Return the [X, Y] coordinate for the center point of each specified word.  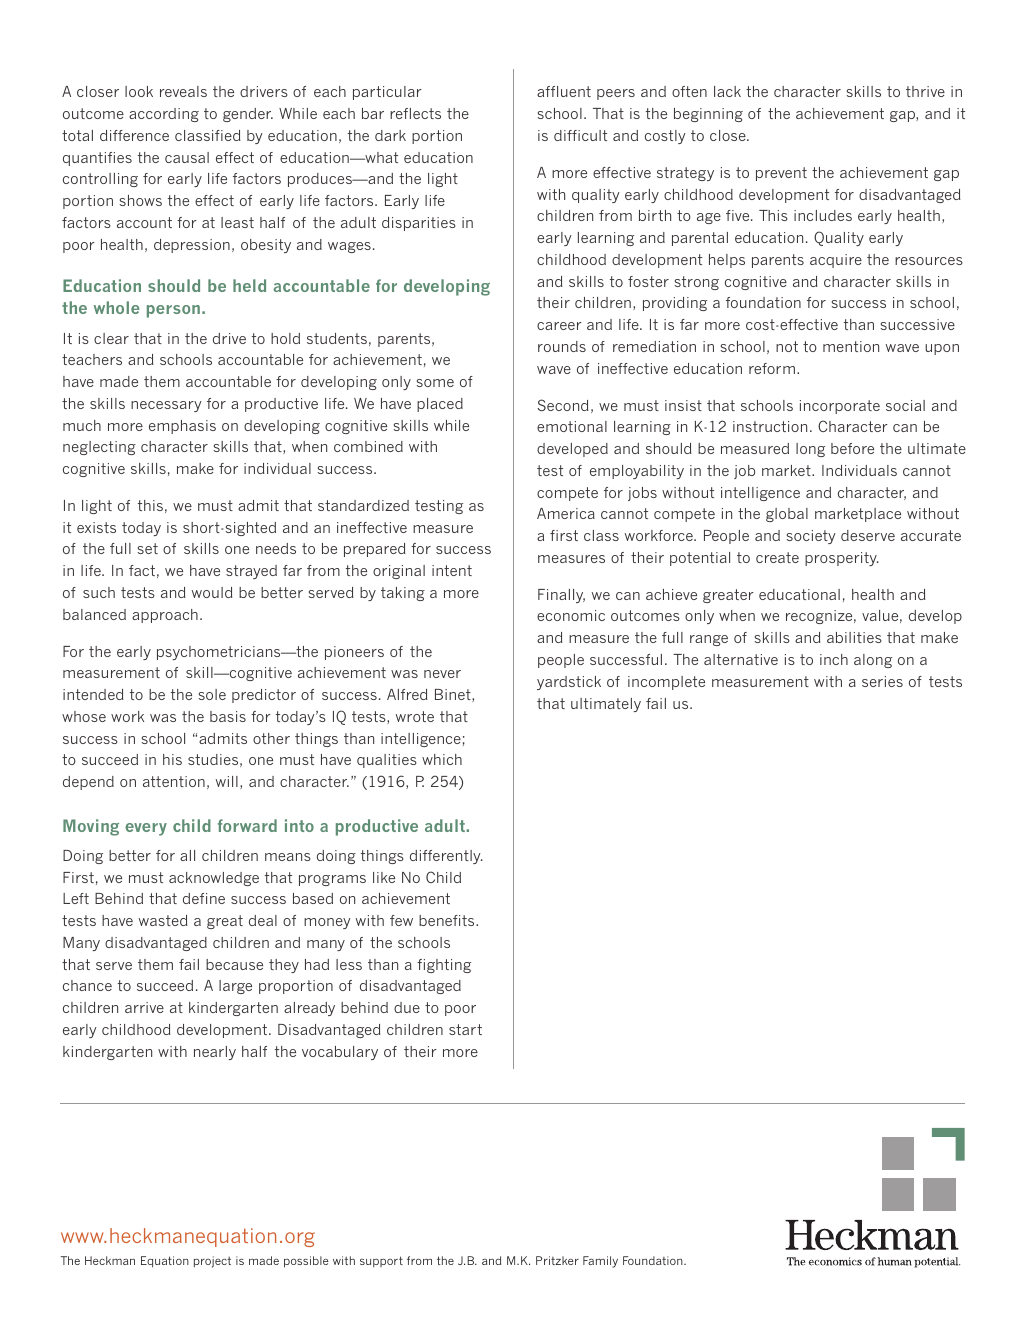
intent [452, 570]
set [148, 548]
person [173, 311]
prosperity [842, 559]
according [164, 115]
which [442, 759]
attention [174, 781]
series [882, 681]
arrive [144, 1007]
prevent [781, 174]
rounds [562, 346]
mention [851, 346]
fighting [444, 966]
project [212, 1262]
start [465, 1029]
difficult [580, 135]
